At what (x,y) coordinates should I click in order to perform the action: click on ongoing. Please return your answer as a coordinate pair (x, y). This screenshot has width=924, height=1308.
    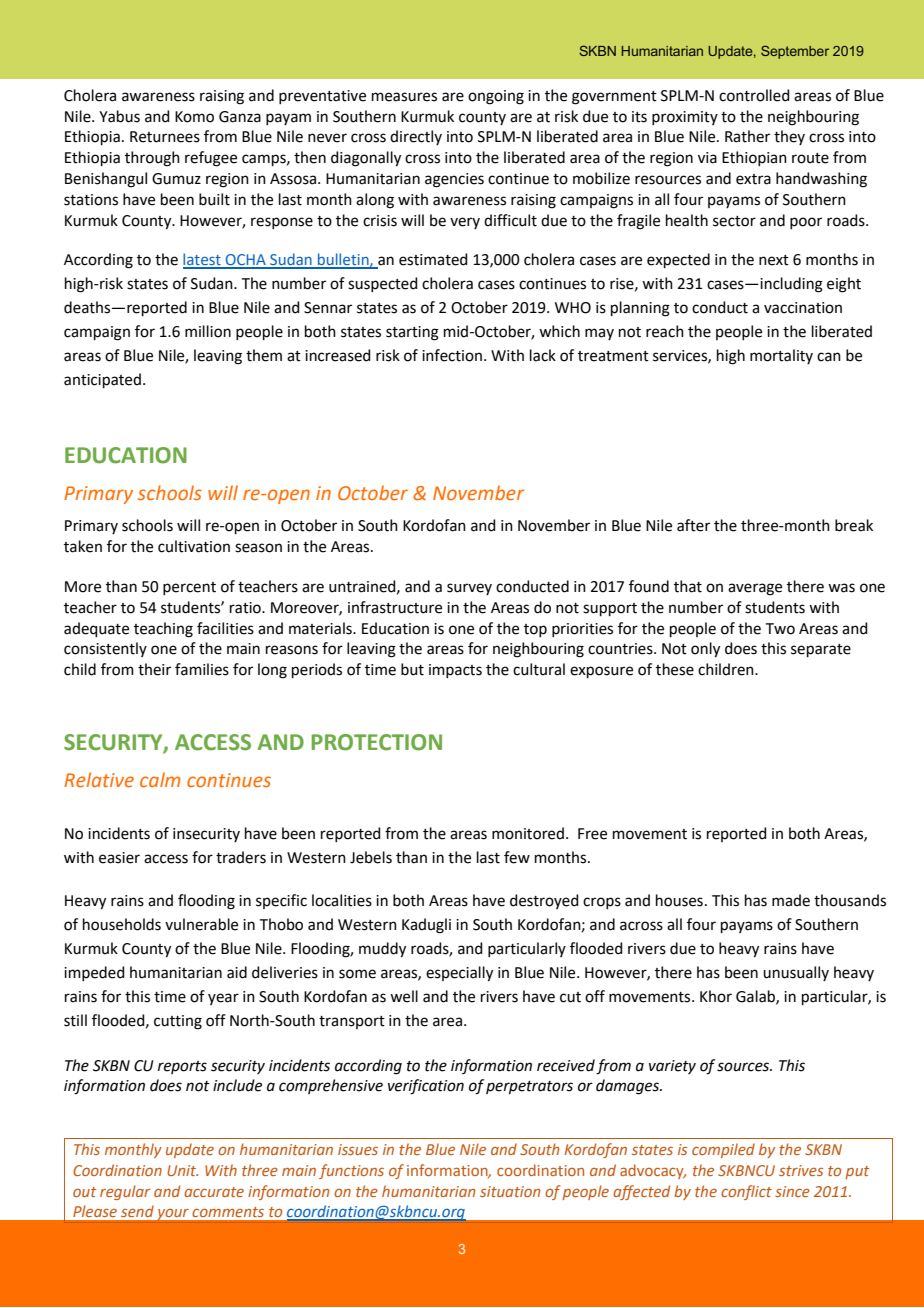
    Looking at the image, I should click on (496, 97).
